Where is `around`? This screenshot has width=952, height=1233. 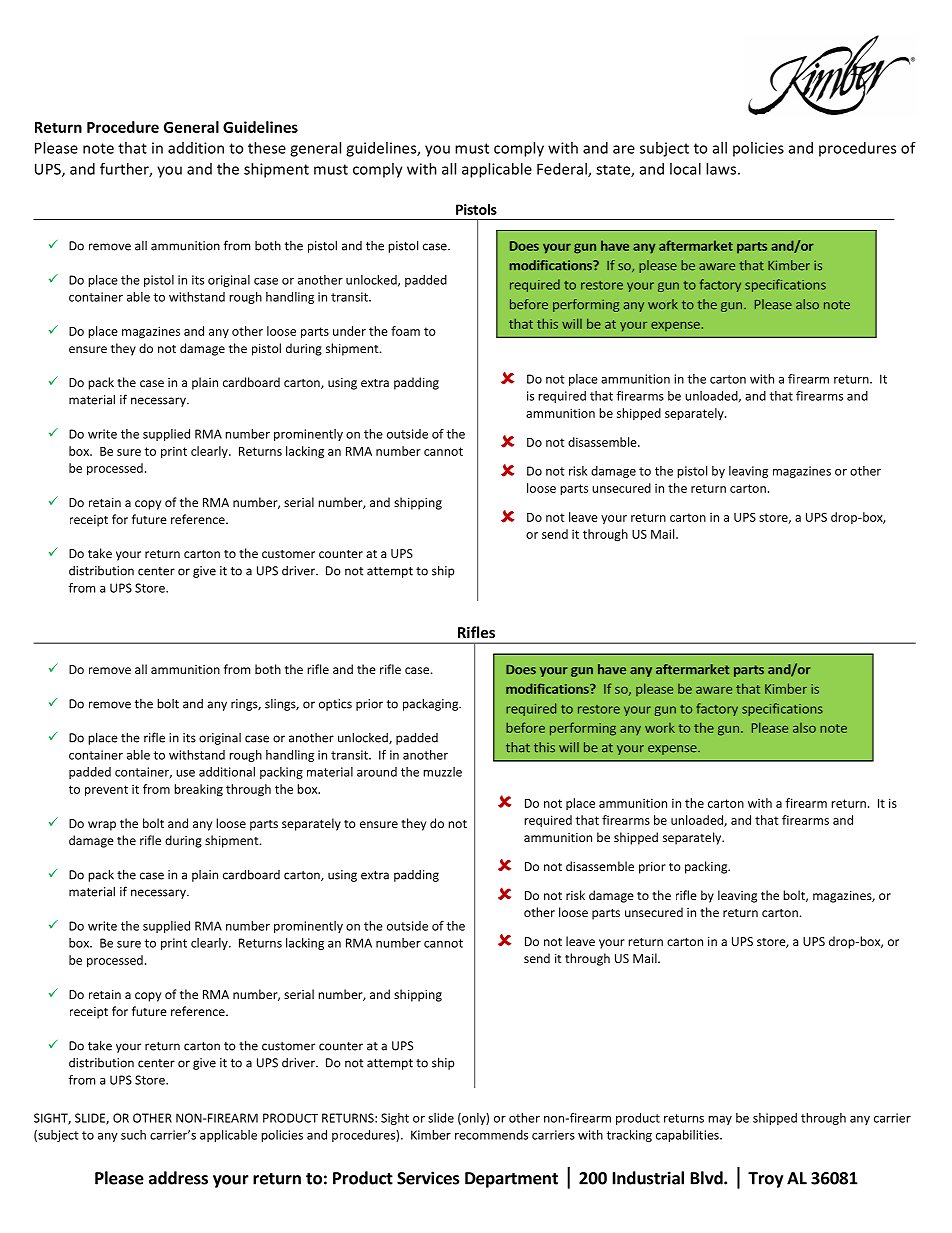 around is located at coordinates (377, 772).
